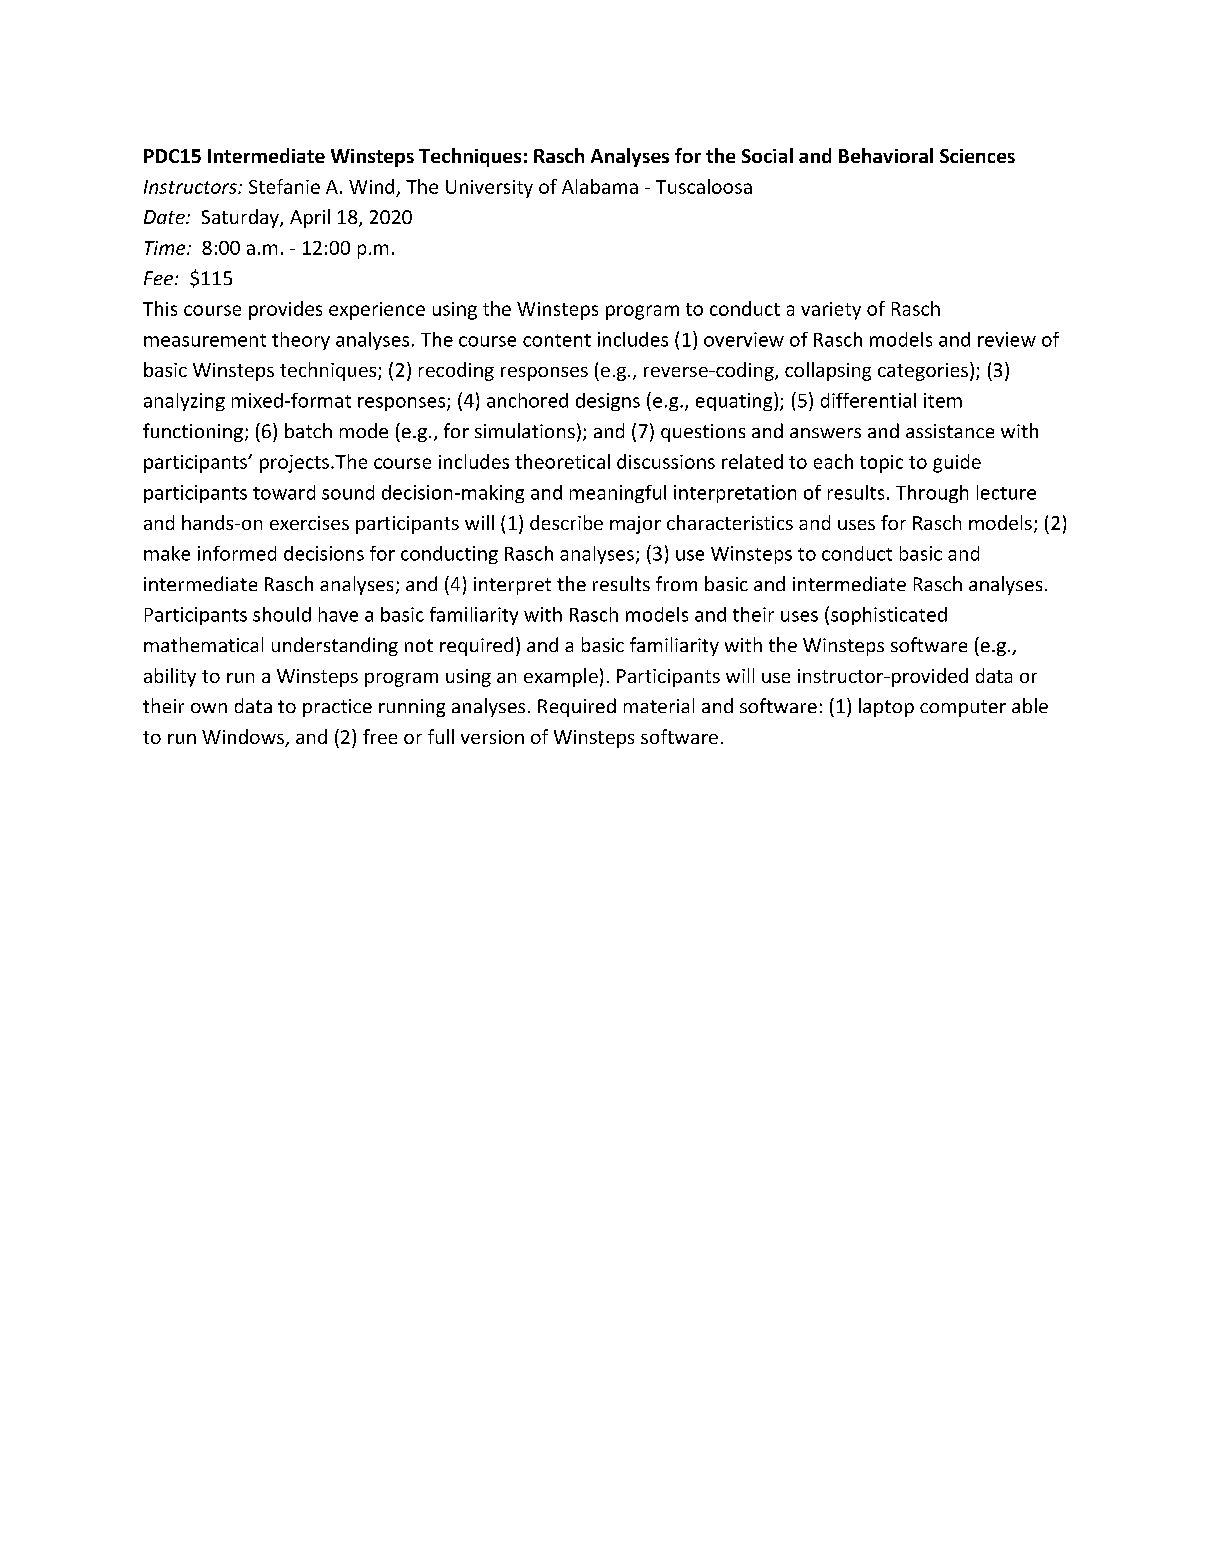 Image resolution: width=1212 pixels, height=1568 pixels. What do you see at coordinates (889, 616) in the screenshot?
I see `sophisticated` at bounding box center [889, 616].
